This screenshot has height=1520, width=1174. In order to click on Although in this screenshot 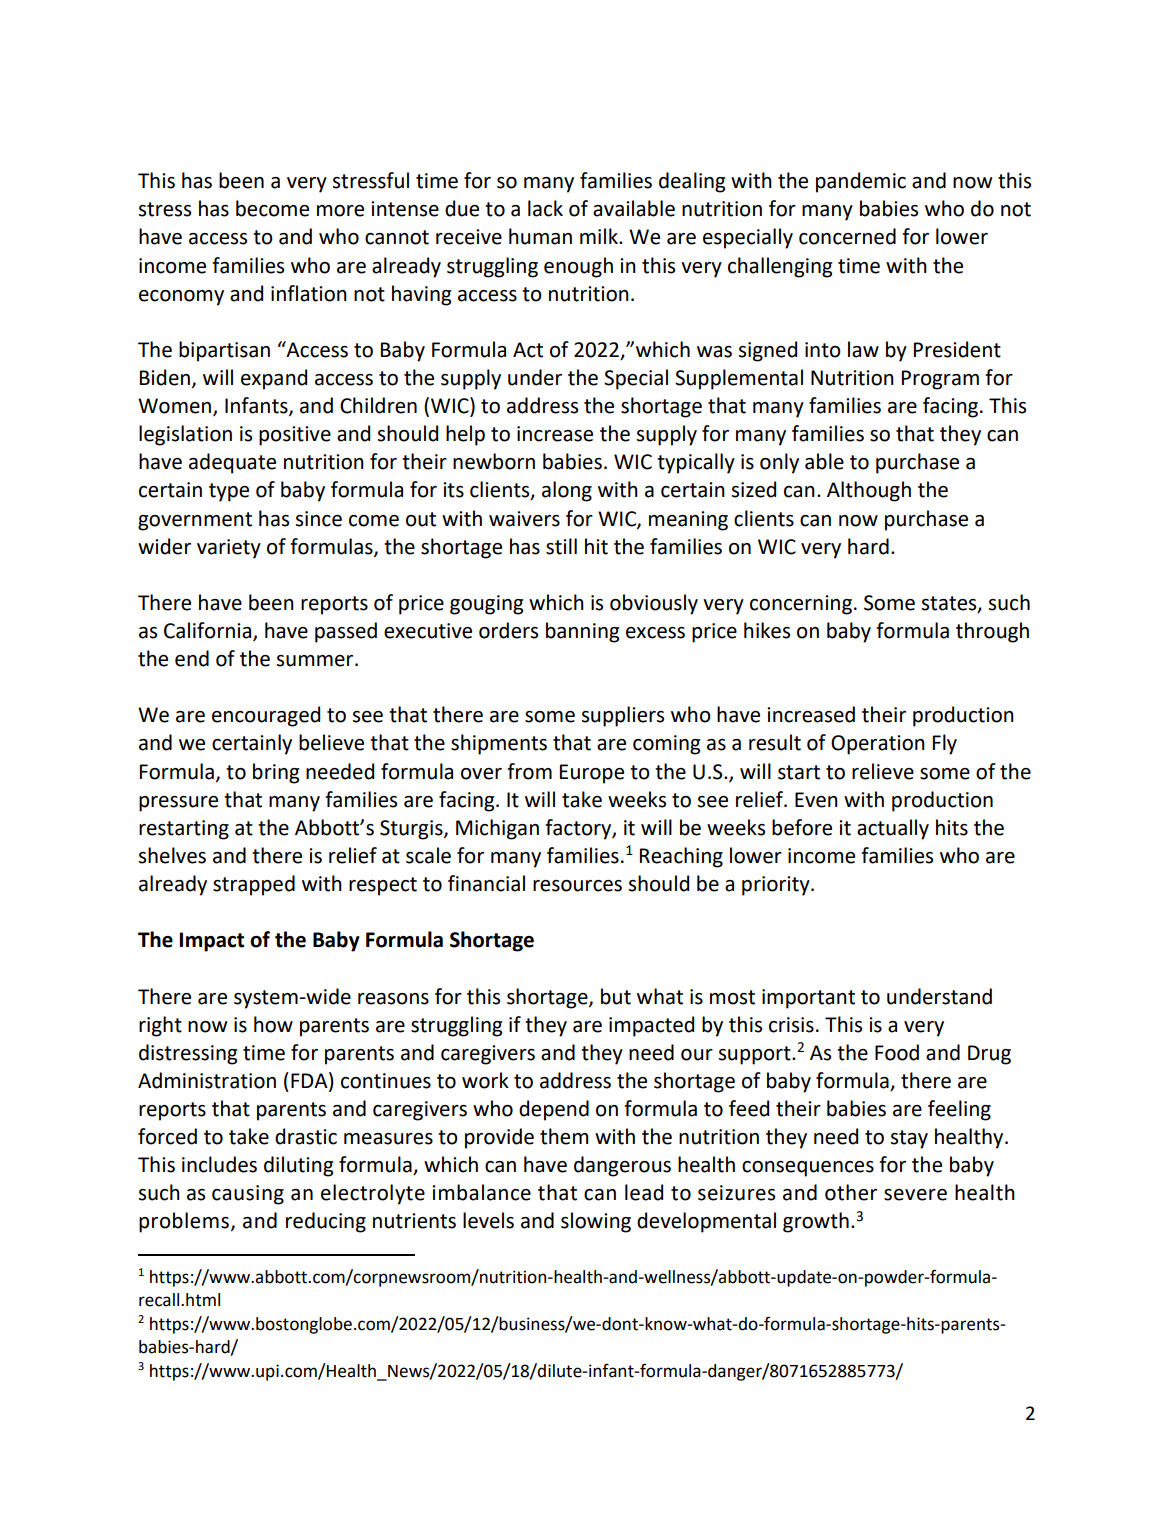, I will do `click(869, 491)`.
